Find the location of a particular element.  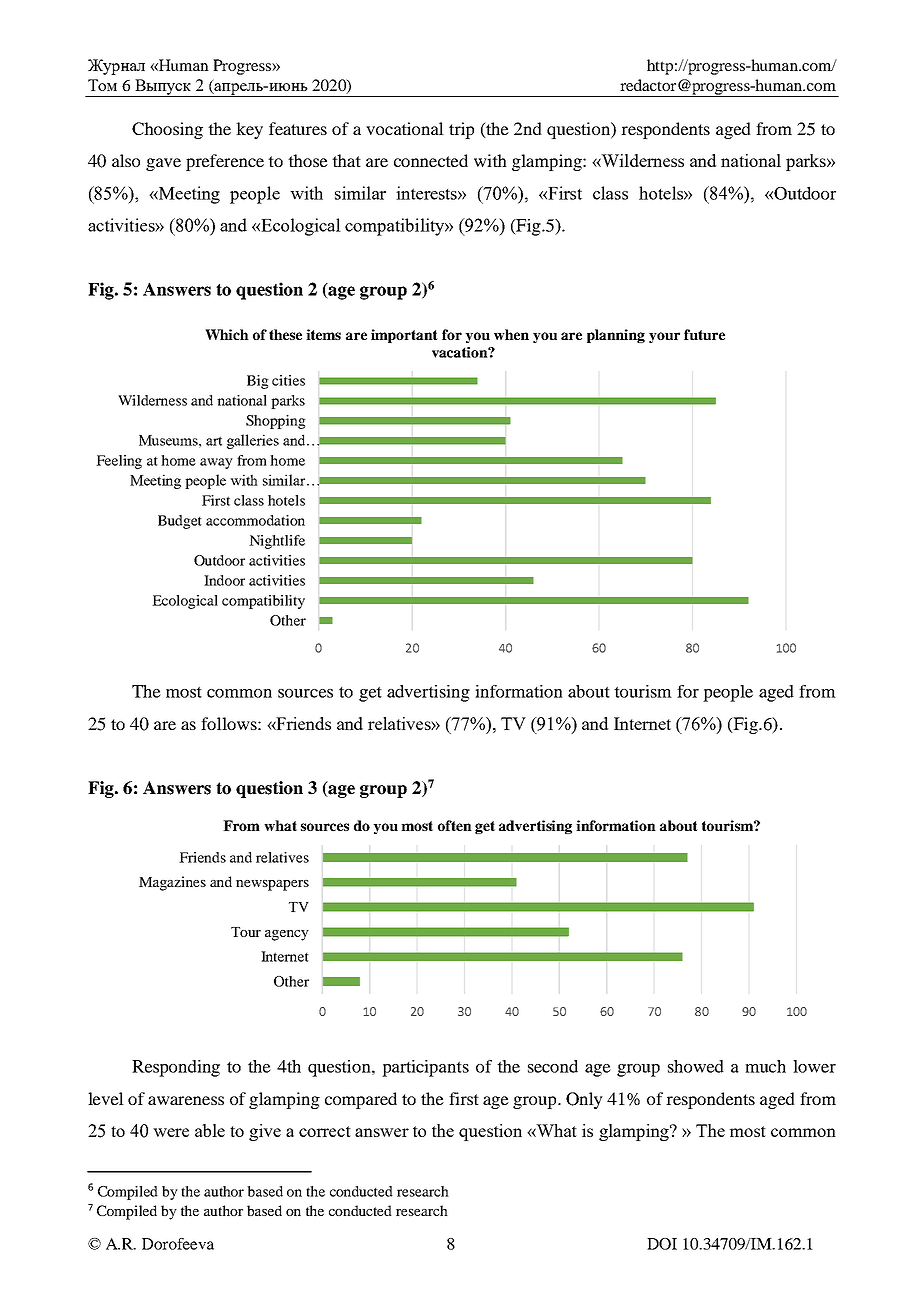

gave is located at coordinates (163, 164).
